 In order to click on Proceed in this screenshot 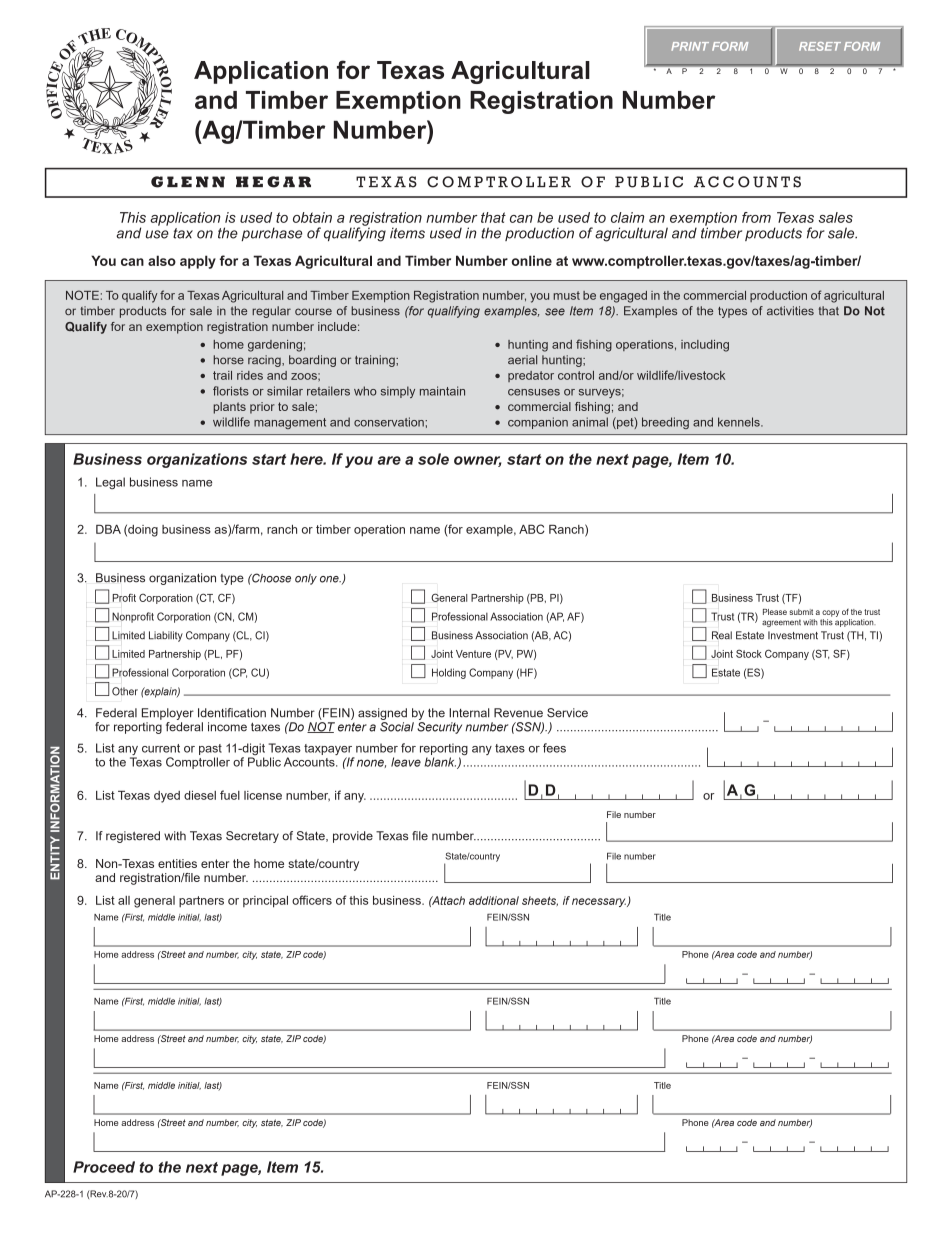, I will do `click(104, 1167)`.
